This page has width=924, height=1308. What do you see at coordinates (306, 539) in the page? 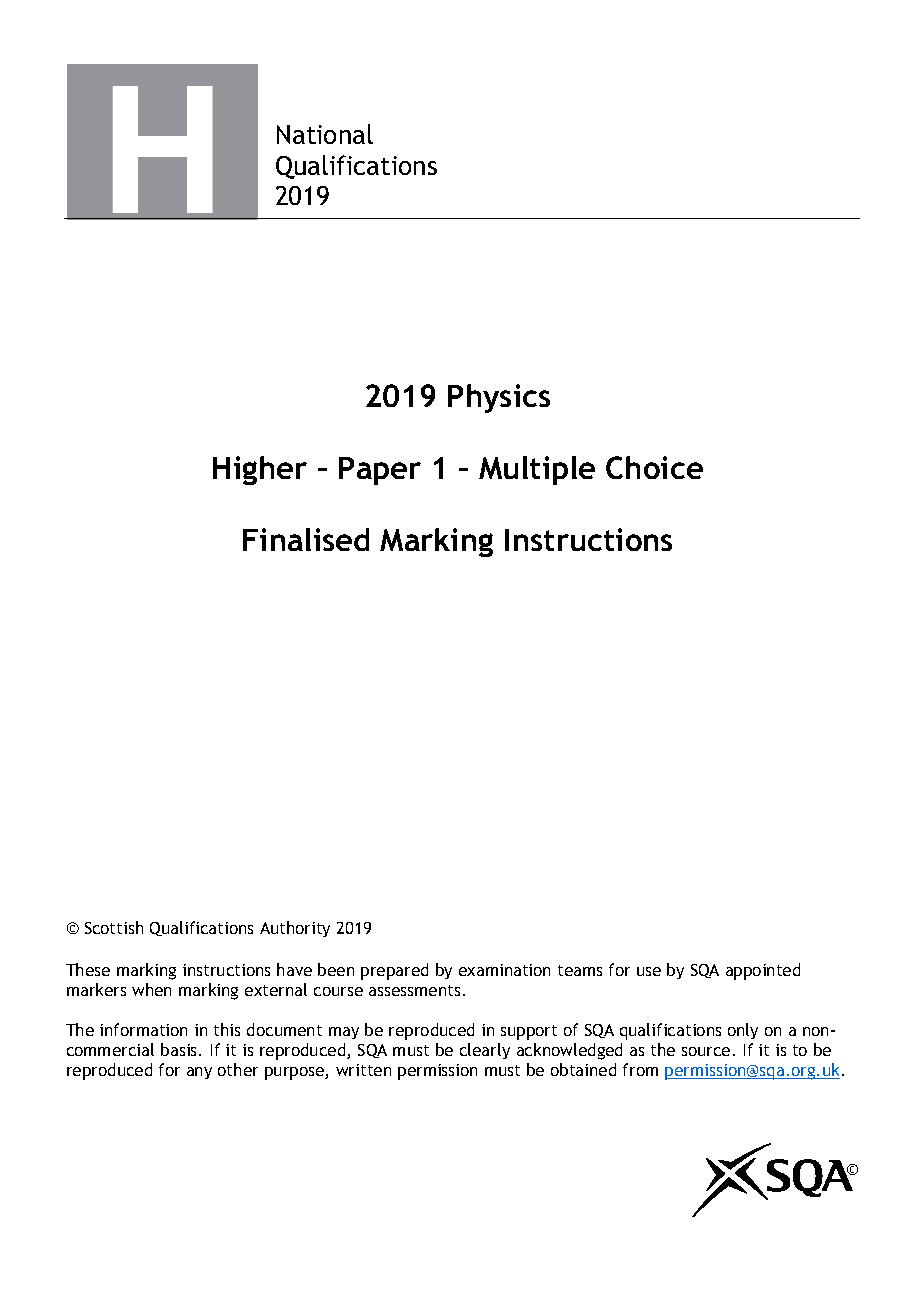
I see `Finalised` at bounding box center [306, 539].
